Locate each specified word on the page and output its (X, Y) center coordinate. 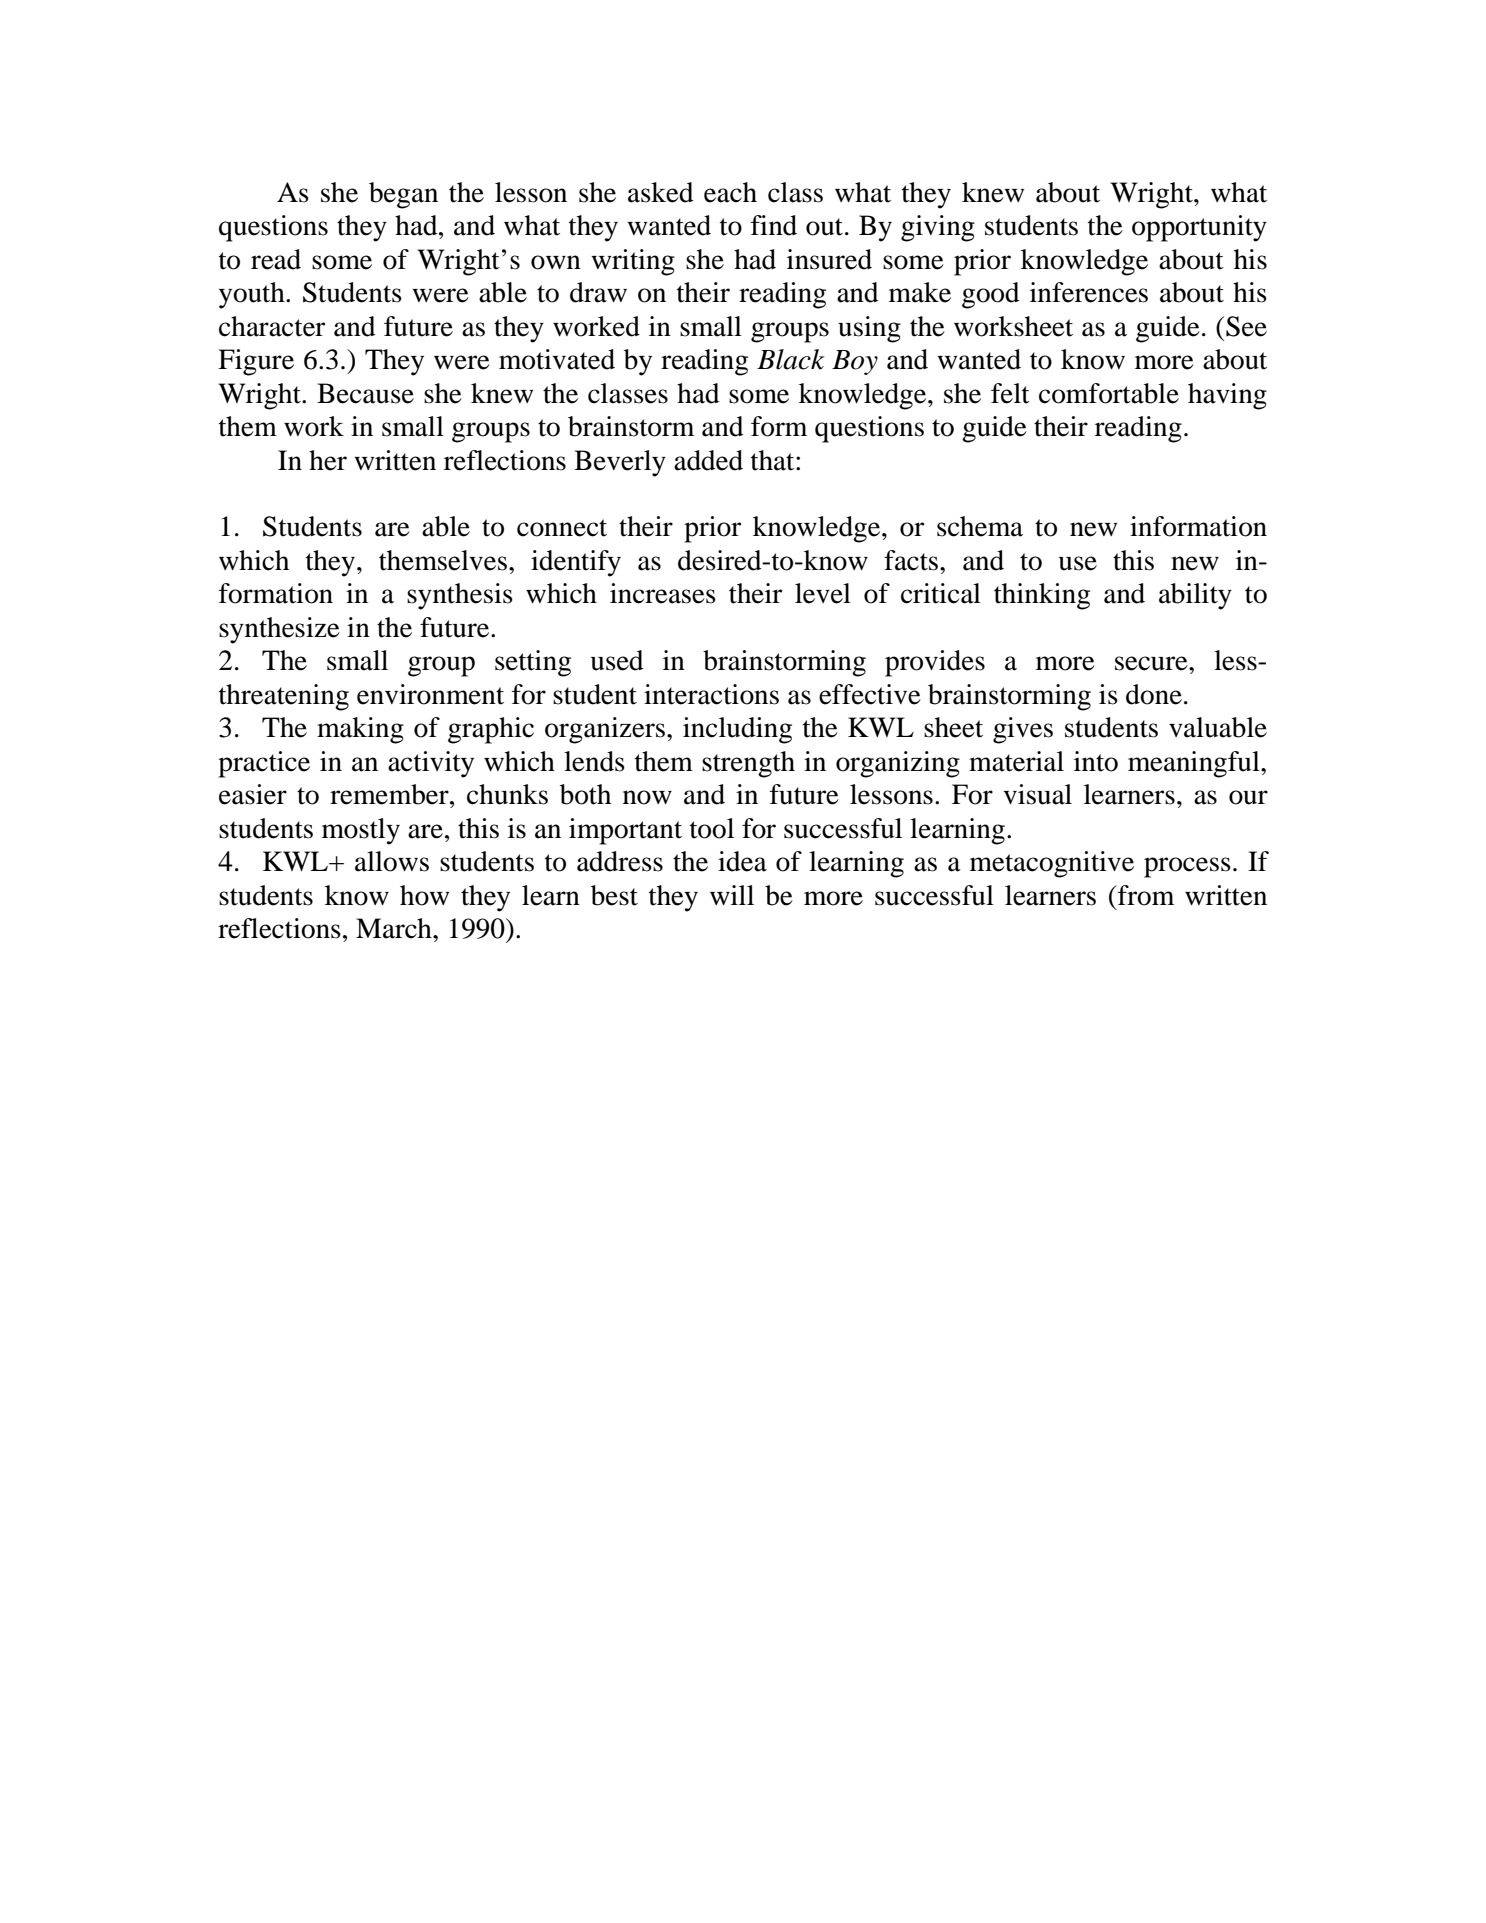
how (424, 895)
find (774, 225)
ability (1195, 596)
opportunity (1199, 228)
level (823, 593)
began (403, 195)
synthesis (460, 596)
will (732, 895)
